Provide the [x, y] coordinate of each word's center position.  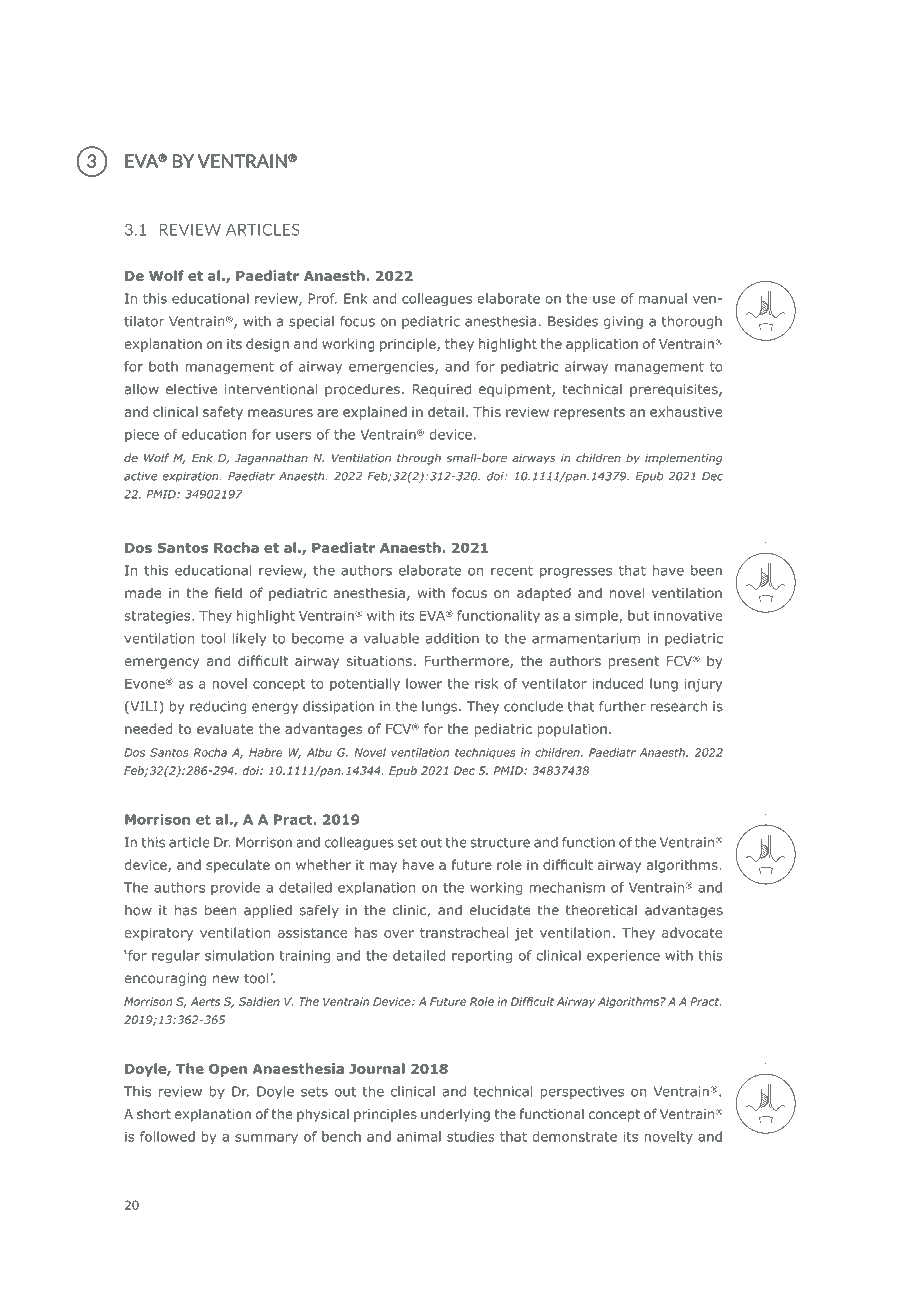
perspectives [582, 1092]
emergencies [392, 368]
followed [167, 1136]
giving [623, 322]
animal [419, 1136]
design [267, 345]
